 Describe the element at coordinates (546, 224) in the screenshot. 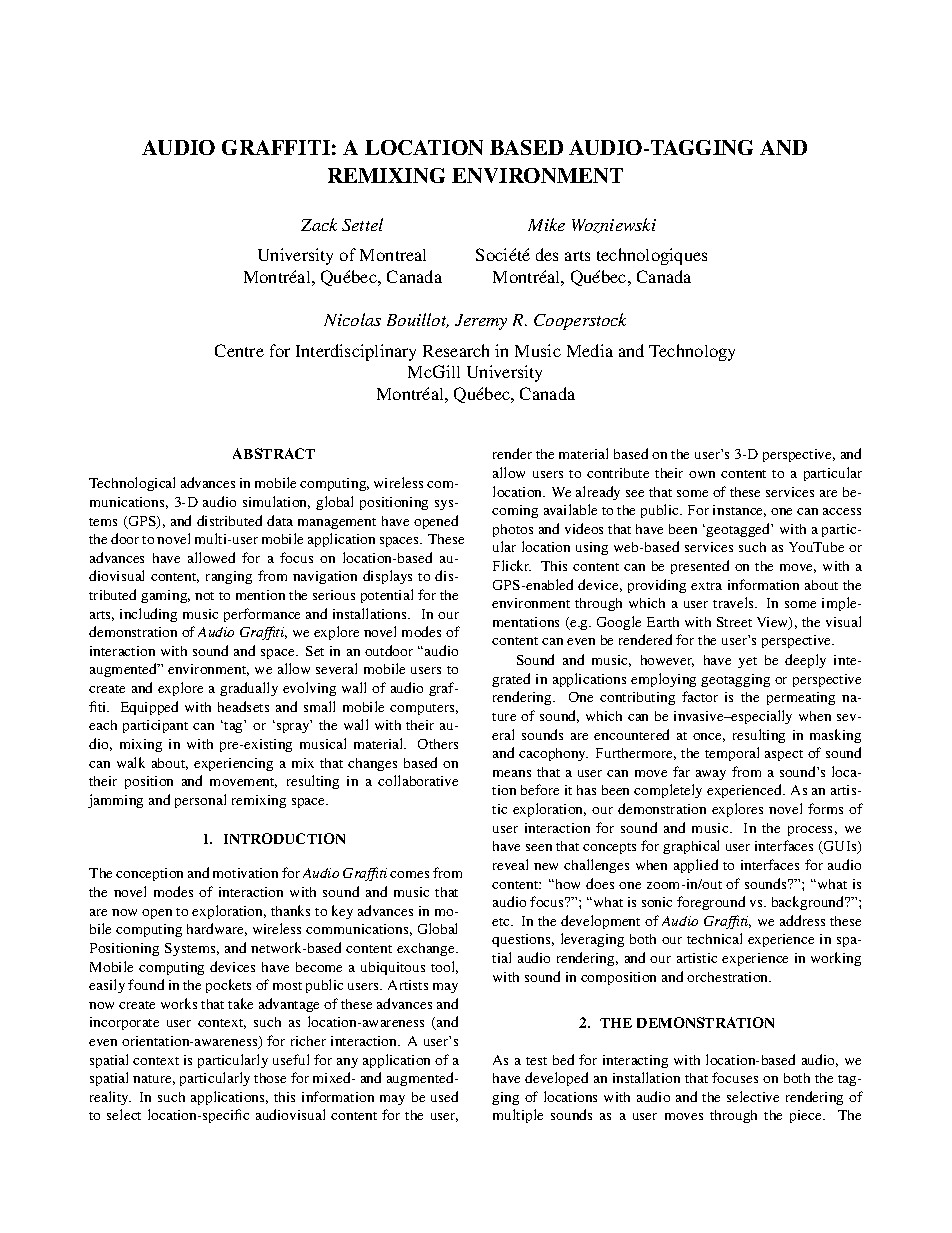

I see `Mike` at that location.
